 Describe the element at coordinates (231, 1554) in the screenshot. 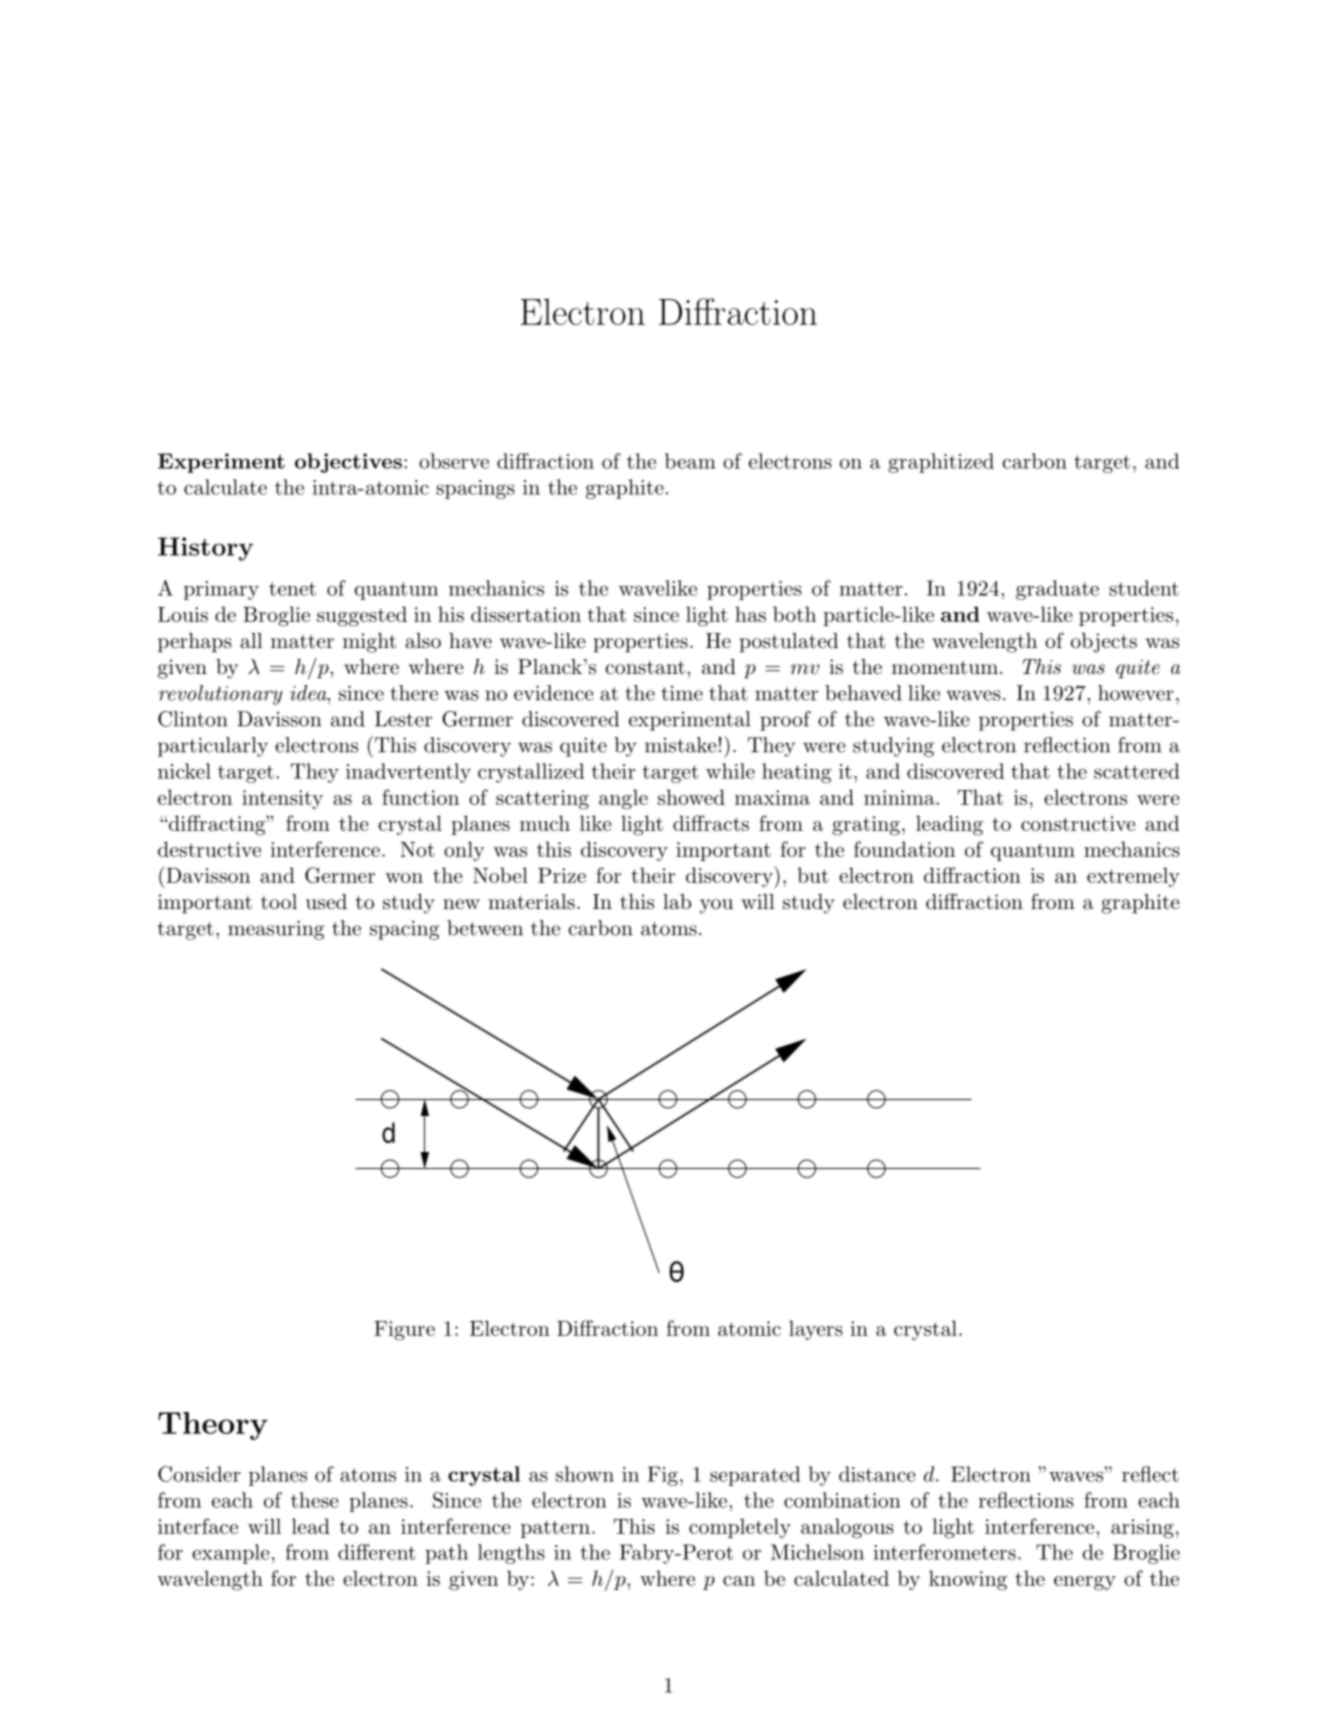

I see `example` at that location.
